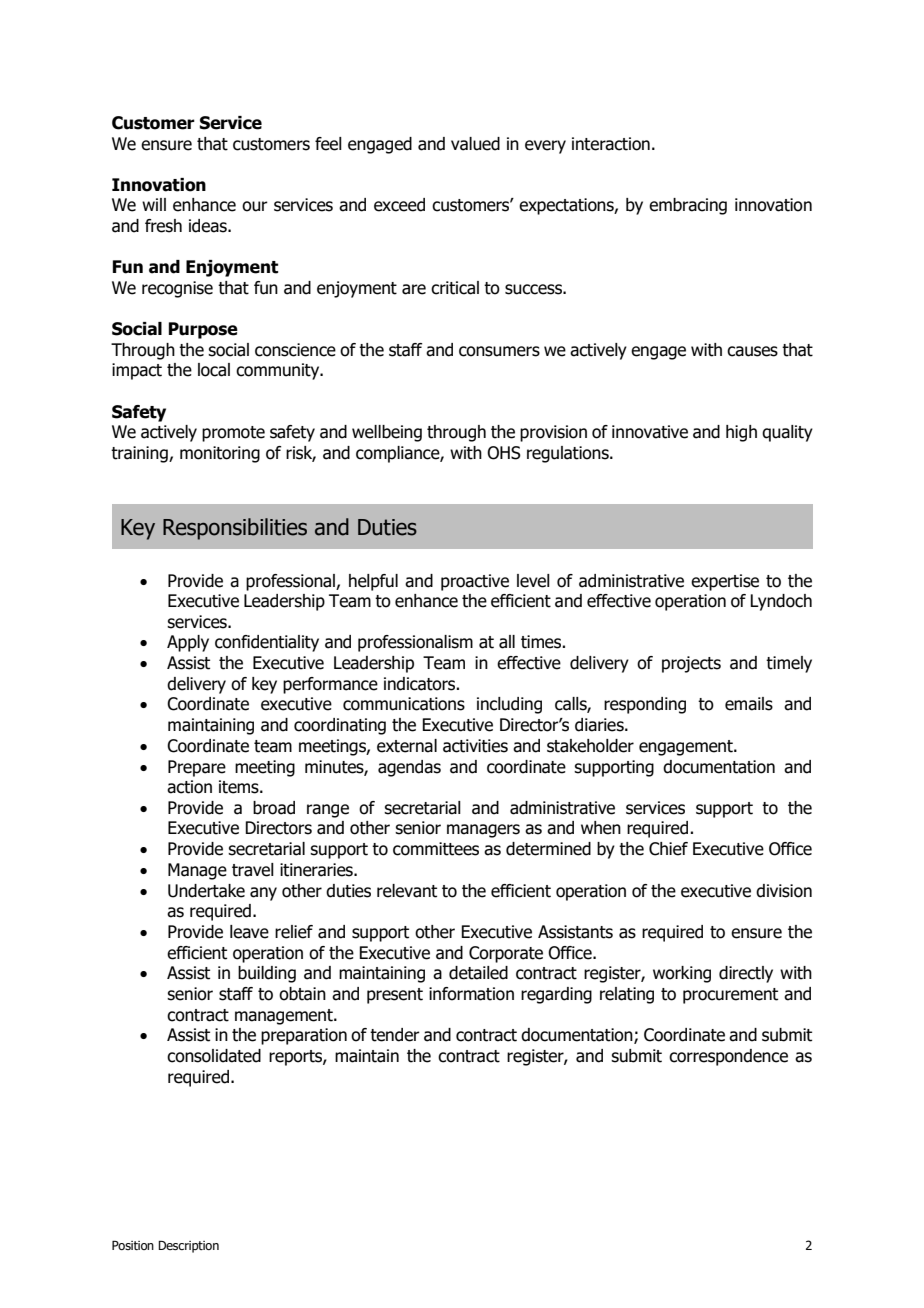  What do you see at coordinates (475, 144) in the screenshot?
I see `valued` at bounding box center [475, 144].
